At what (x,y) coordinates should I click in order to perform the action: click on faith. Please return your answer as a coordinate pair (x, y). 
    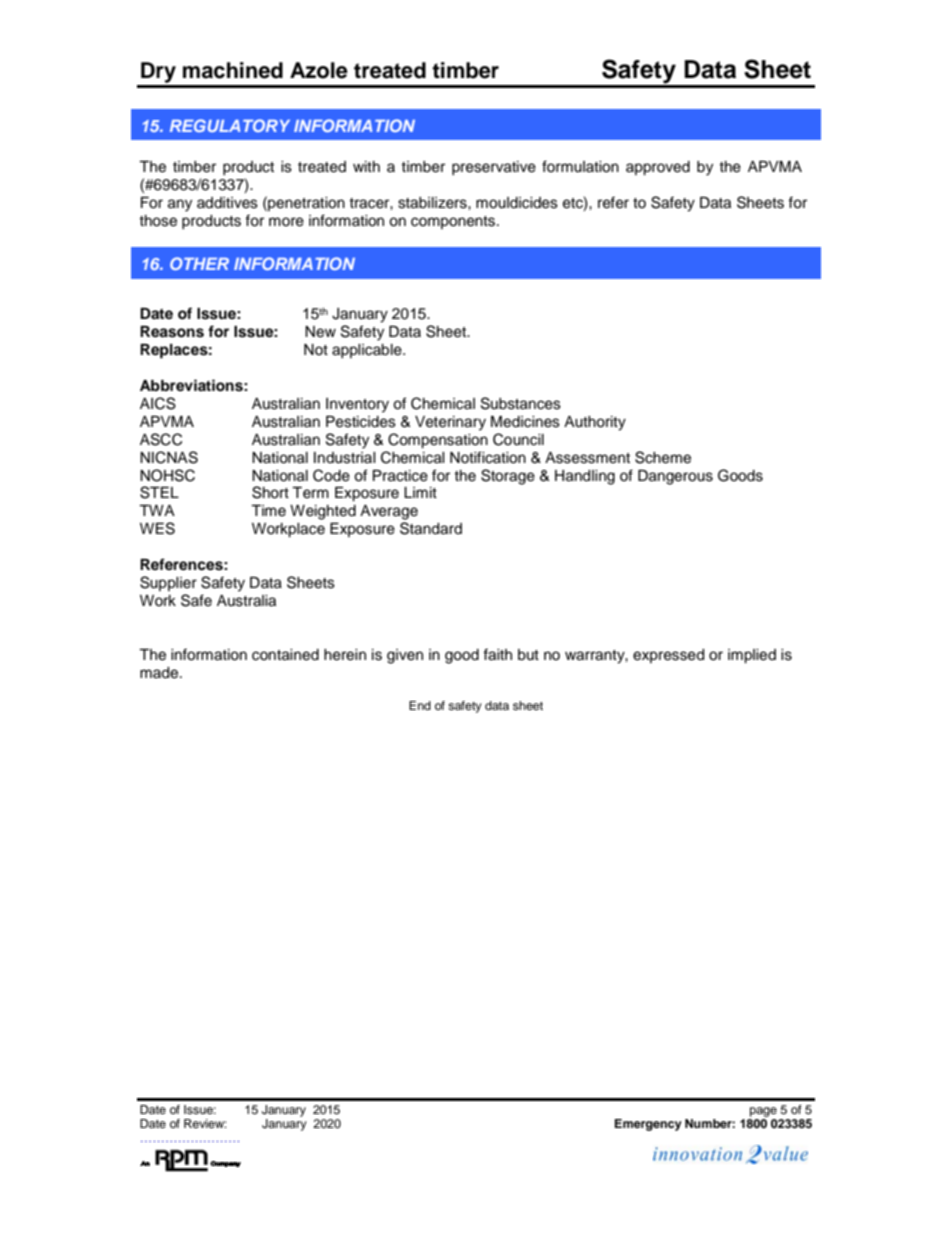
    Looking at the image, I should click on (497, 654).
